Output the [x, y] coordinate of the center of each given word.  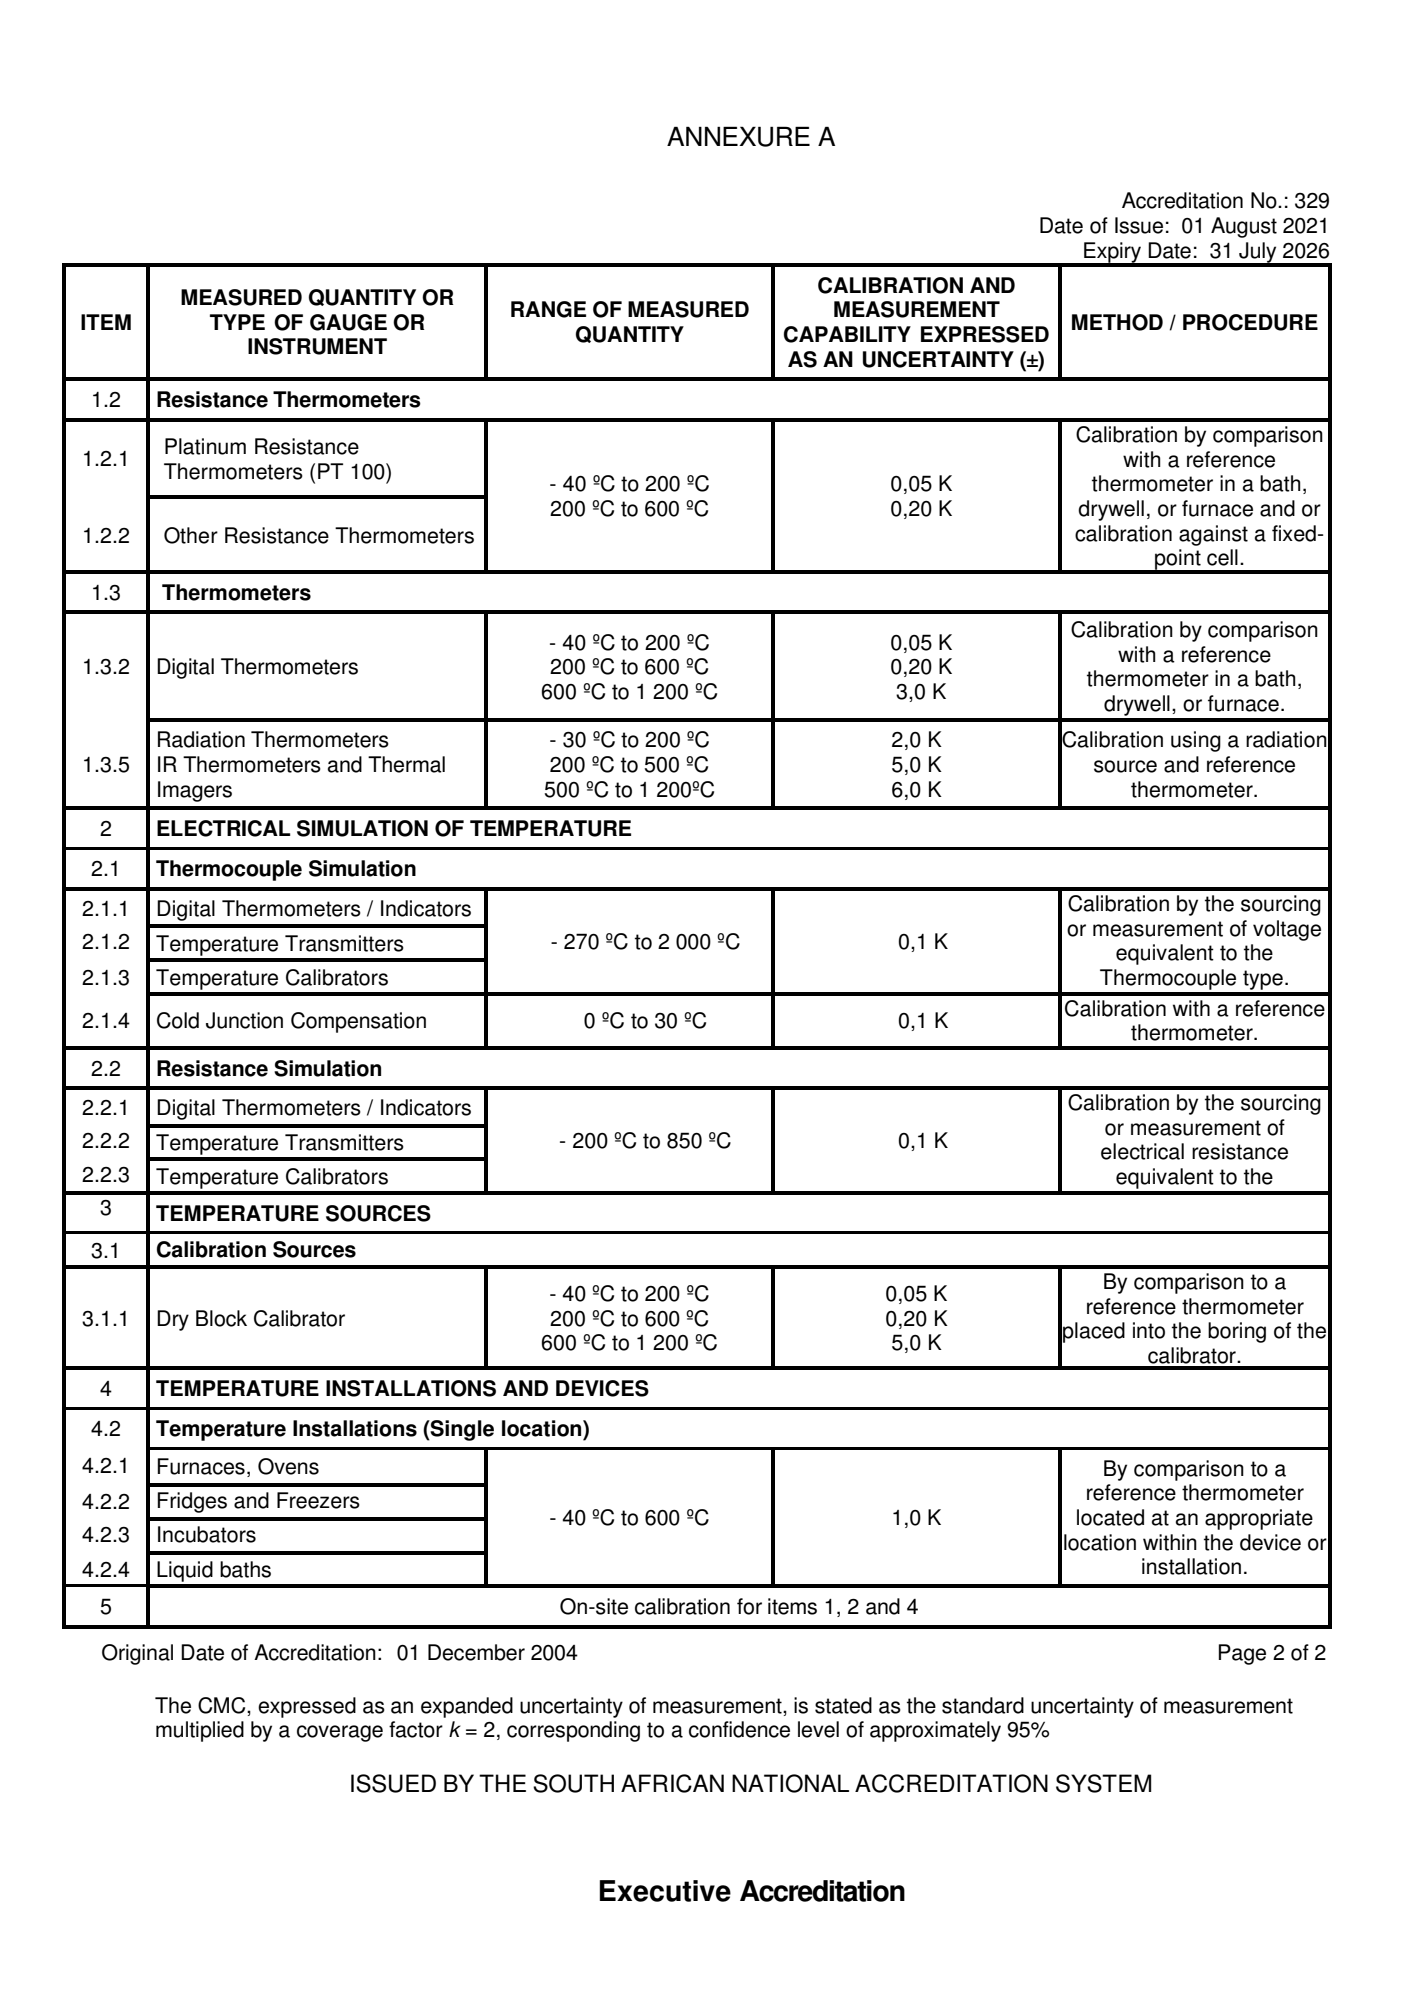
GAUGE [348, 322]
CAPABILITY [847, 334]
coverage [340, 1733]
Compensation [358, 1022]
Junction [244, 1020]
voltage [1287, 930]
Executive [665, 1891]
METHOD [1117, 322]
